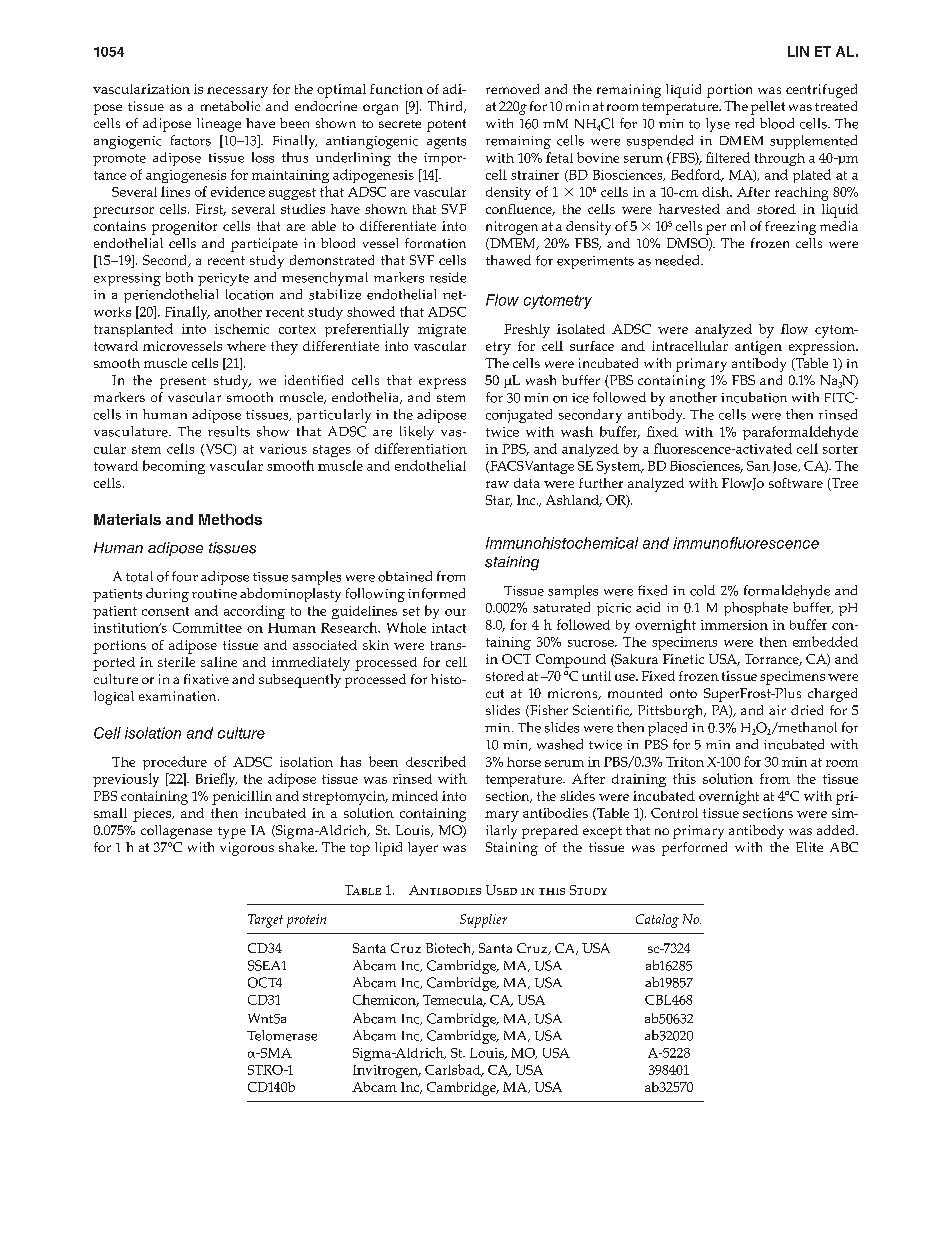  I want to click on air, so click(777, 710).
